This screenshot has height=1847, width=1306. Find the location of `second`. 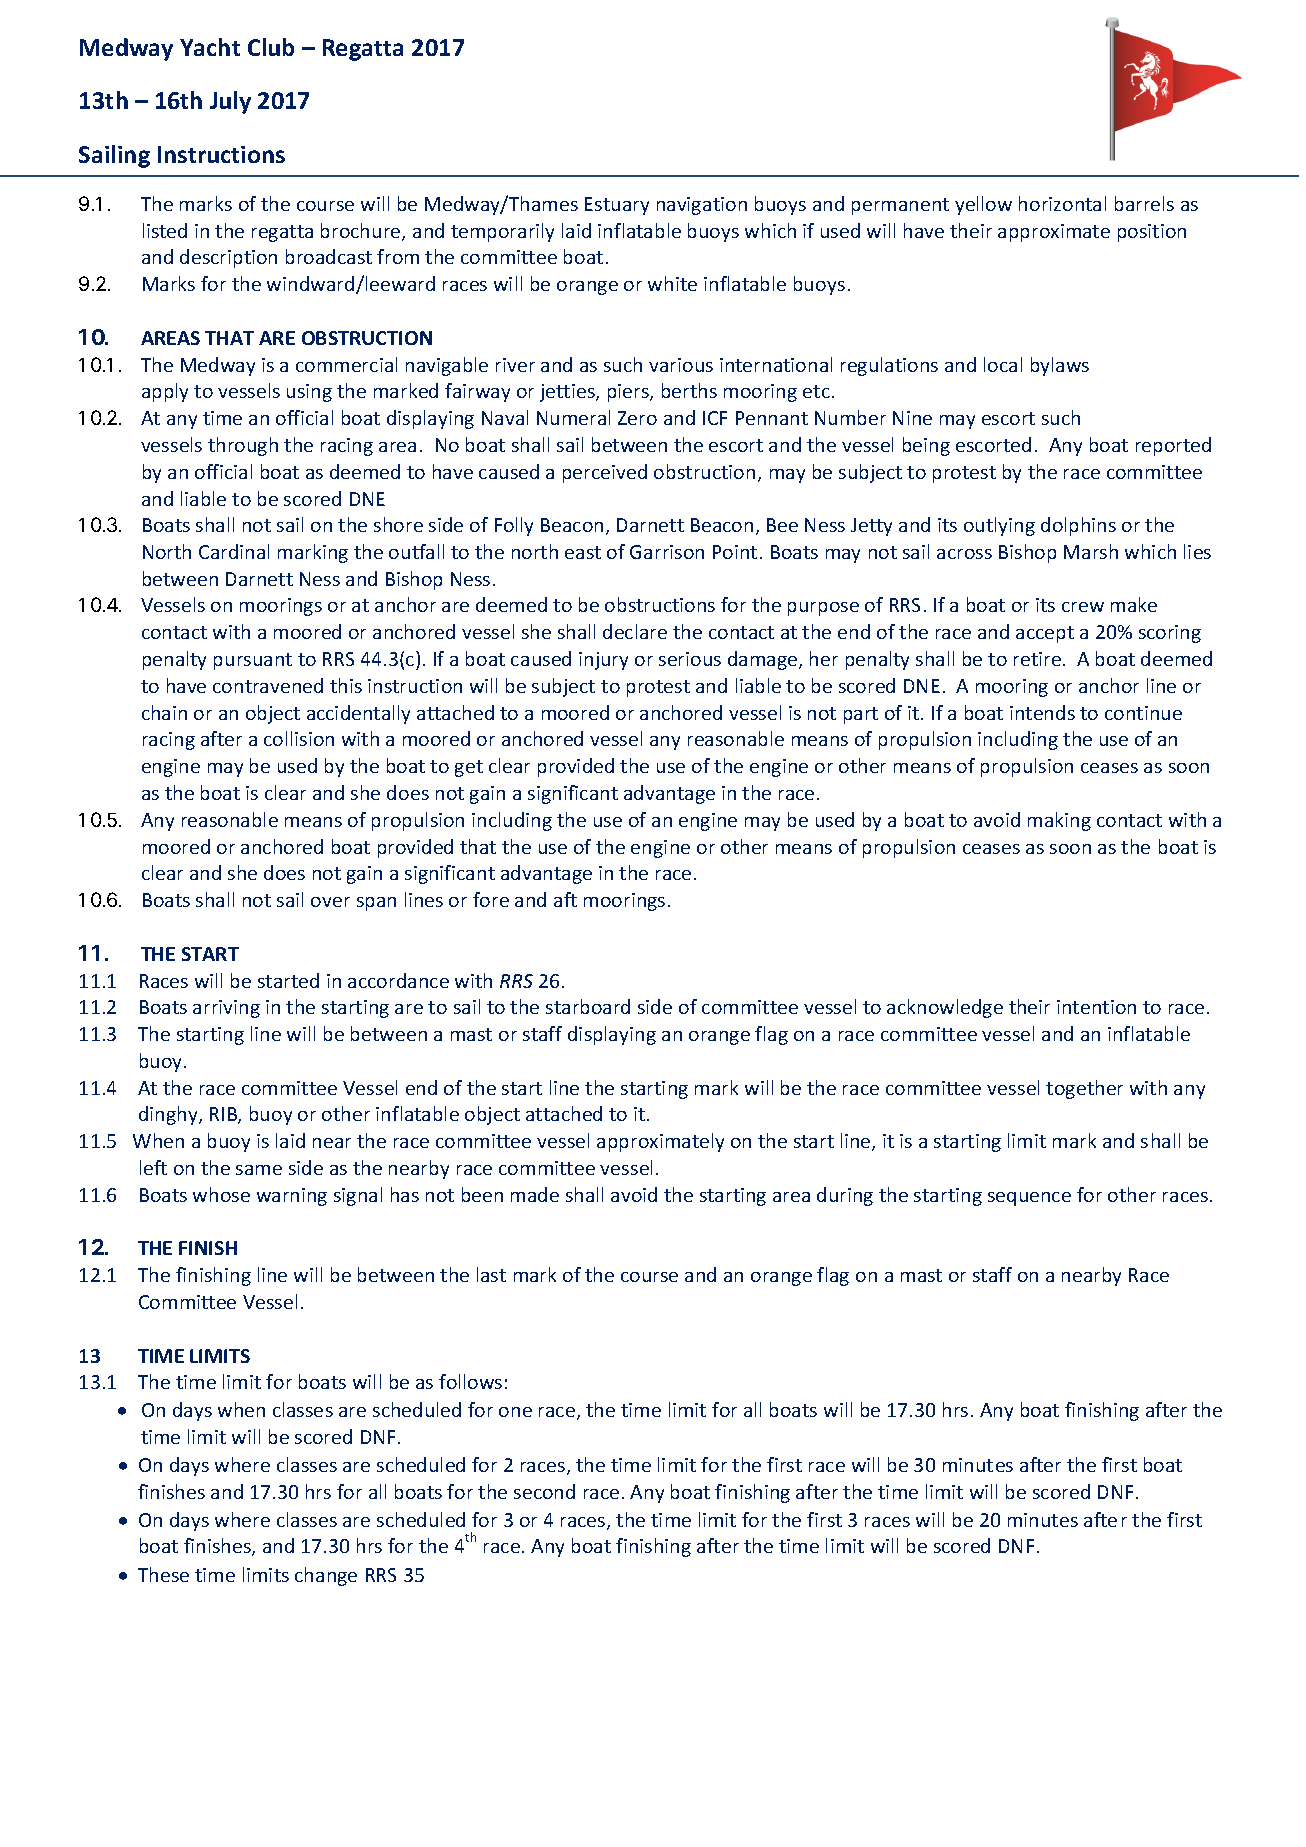

second is located at coordinates (544, 1491).
